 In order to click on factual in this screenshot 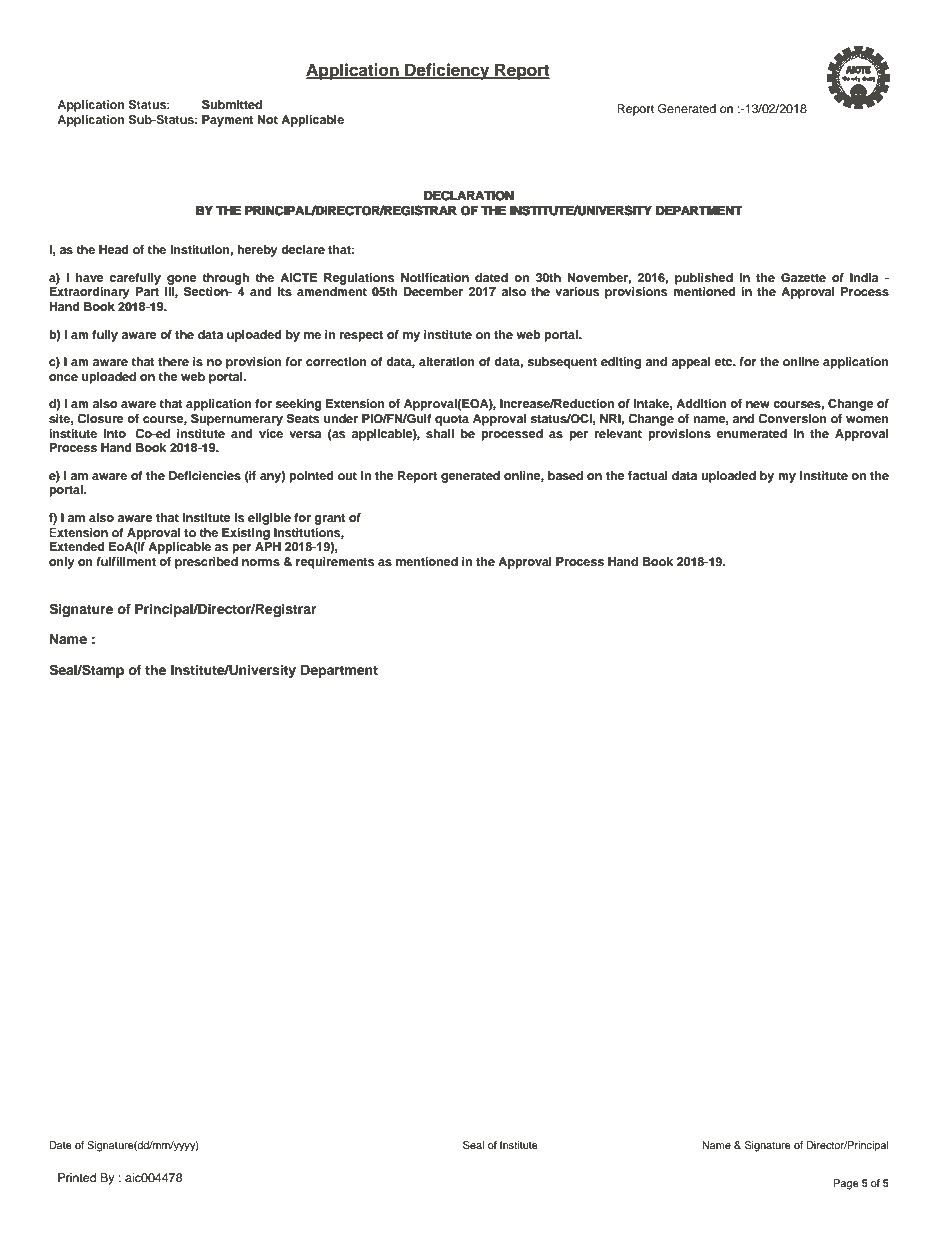, I will do `click(648, 475)`.
